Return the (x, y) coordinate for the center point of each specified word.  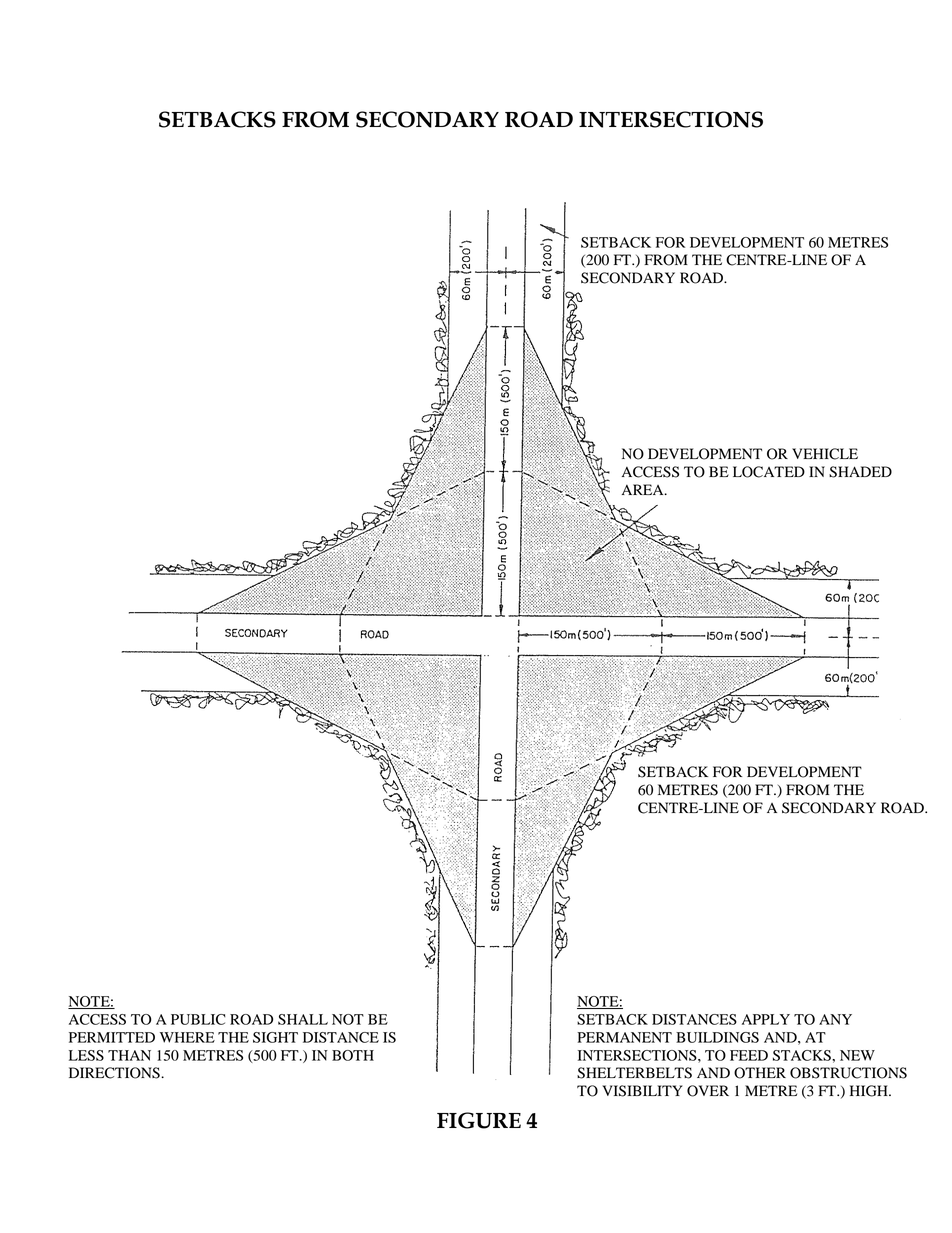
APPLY (766, 1019)
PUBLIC (198, 1019)
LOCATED (769, 472)
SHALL (303, 1019)
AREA (644, 489)
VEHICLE (825, 454)
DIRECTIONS (115, 1073)
